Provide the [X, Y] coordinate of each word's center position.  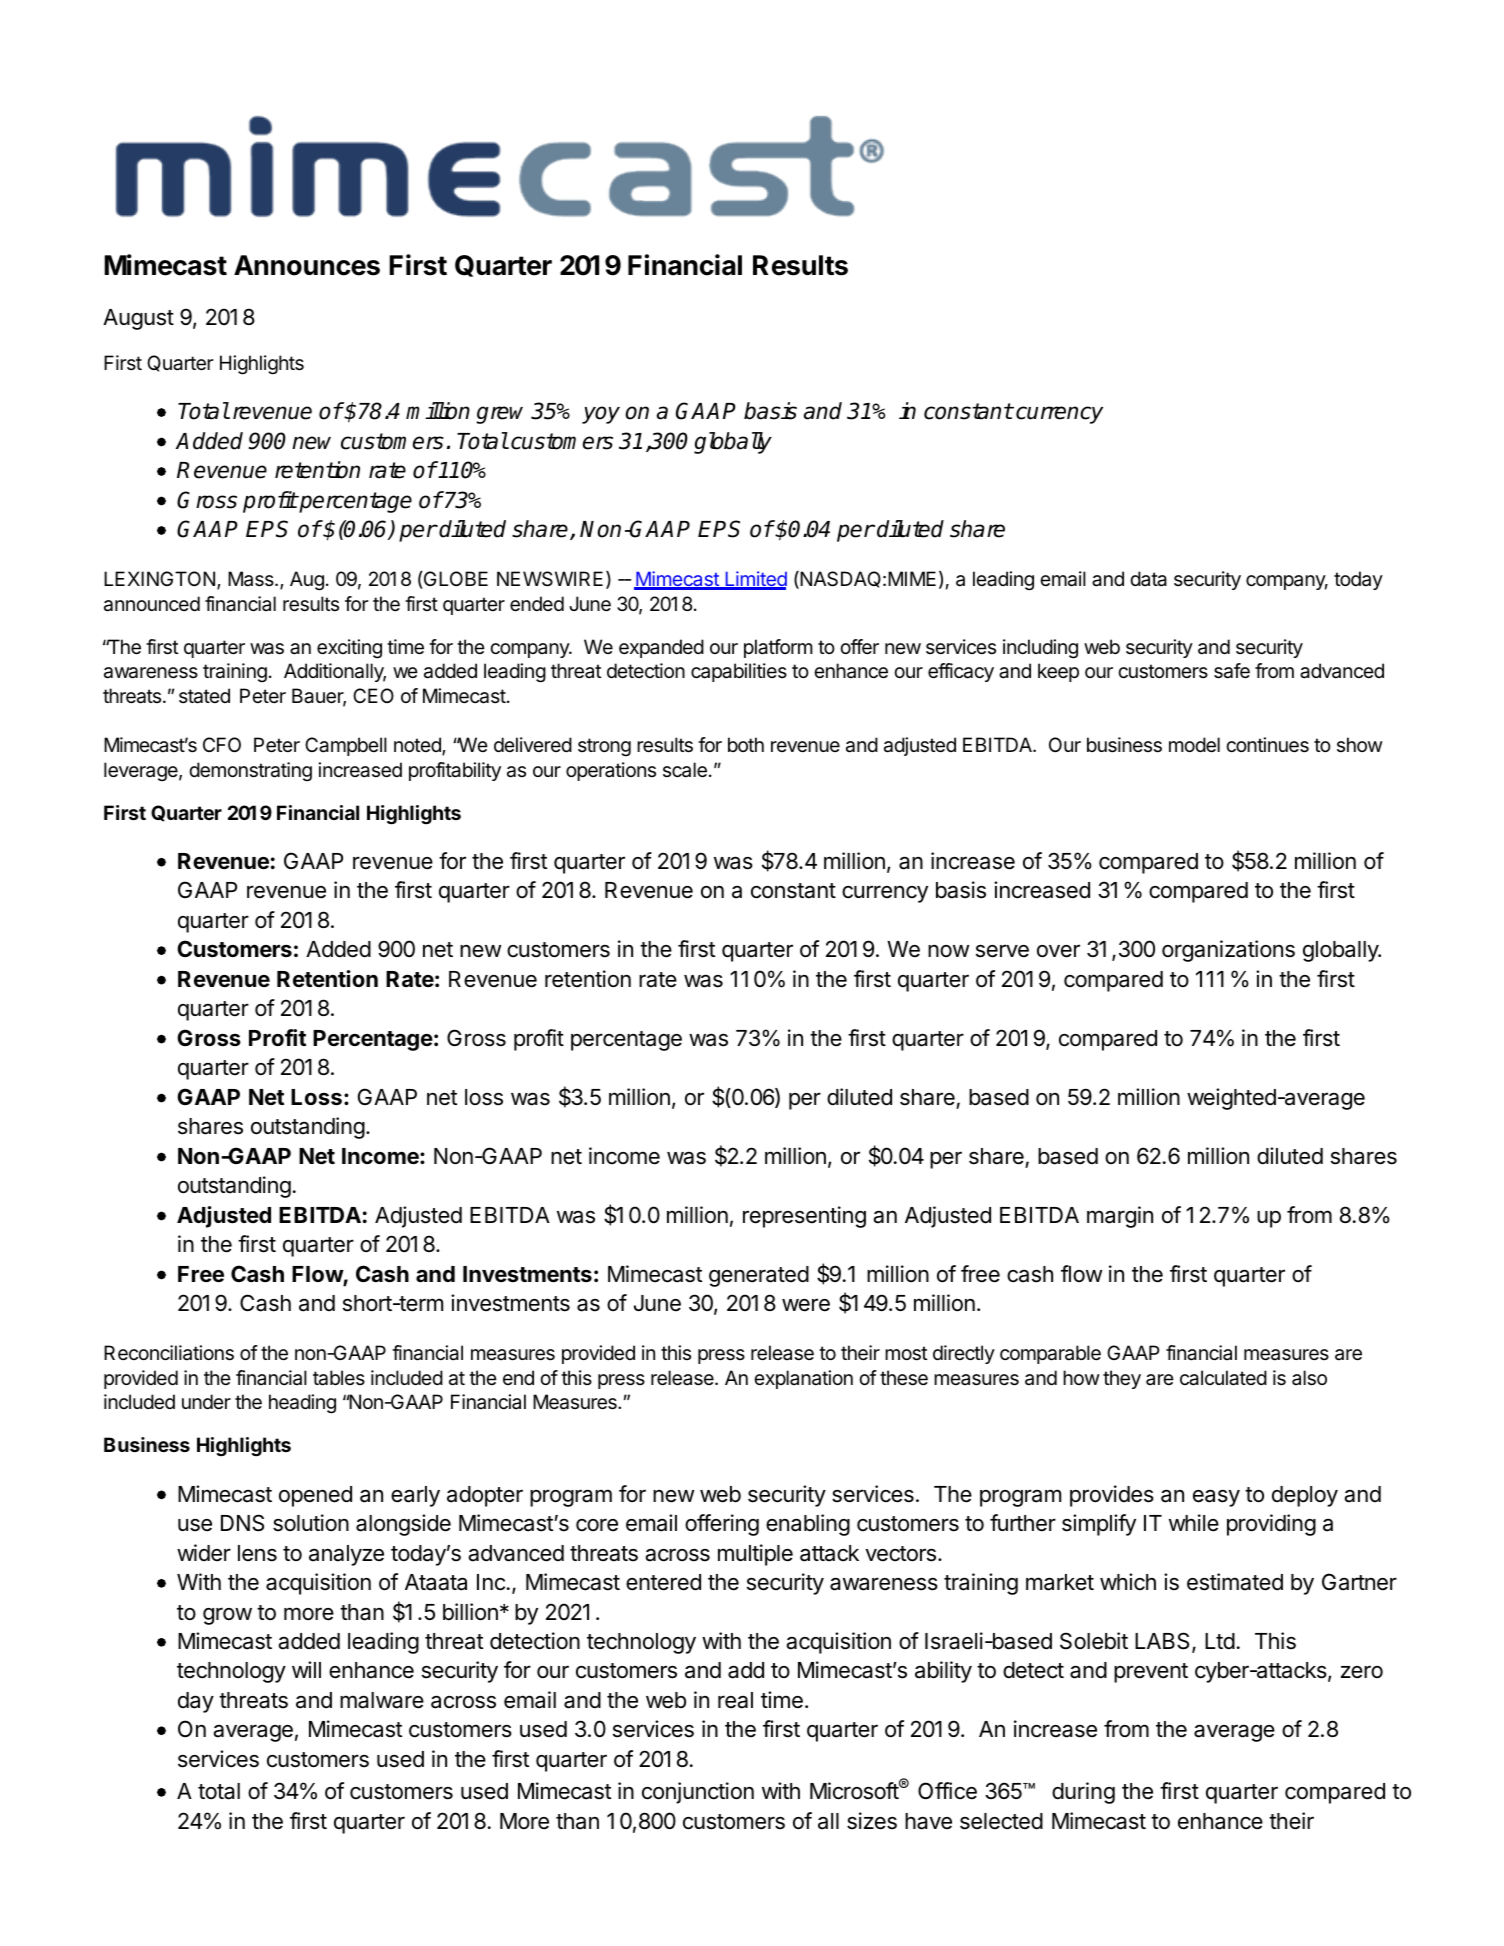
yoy [601, 415]
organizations [1228, 951]
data [1148, 579]
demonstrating [250, 771]
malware [382, 1700]
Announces [307, 265]
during [1083, 1793]
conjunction [698, 1793]
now [948, 951]
